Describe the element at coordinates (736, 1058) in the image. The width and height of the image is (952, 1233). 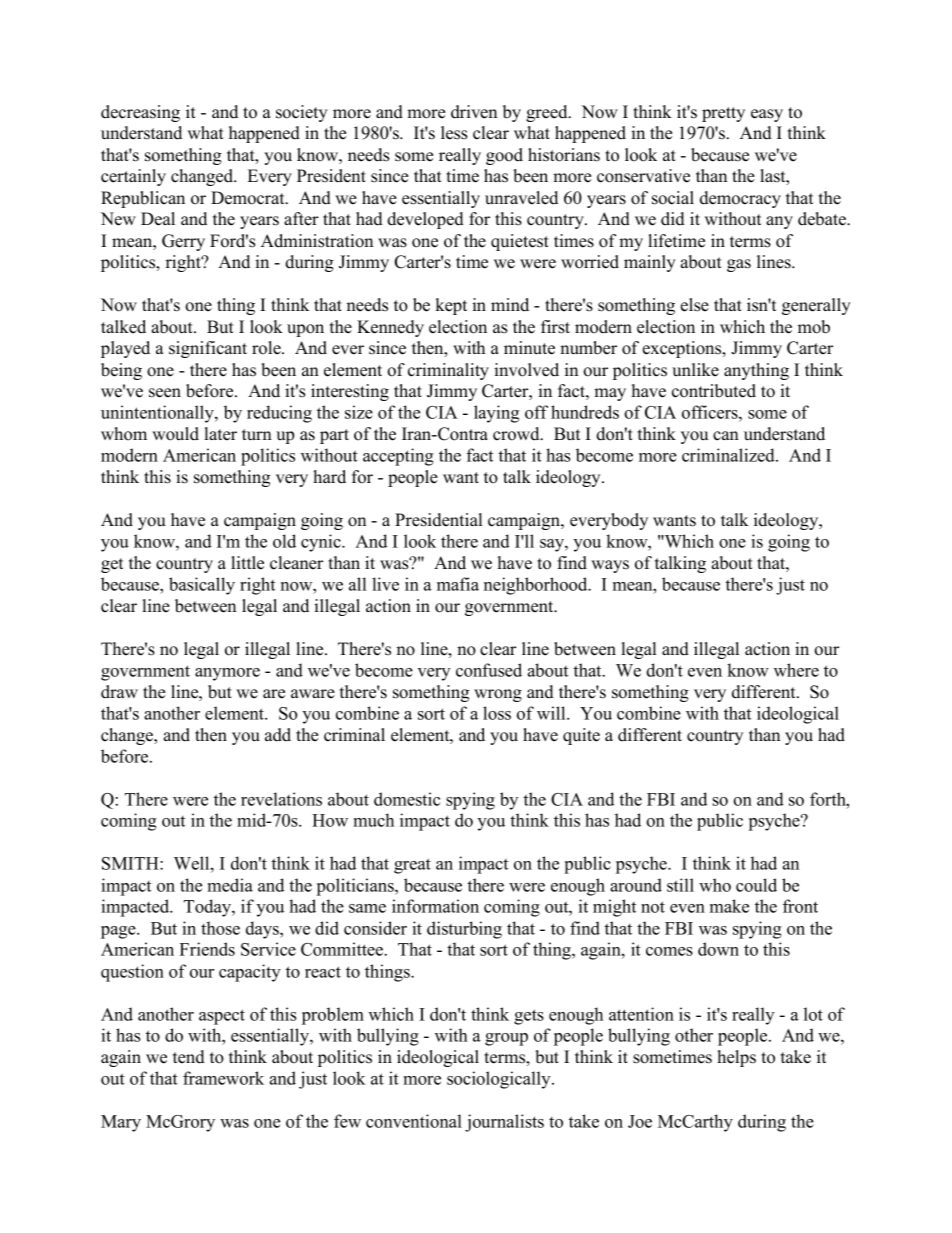
I see `helps` at that location.
